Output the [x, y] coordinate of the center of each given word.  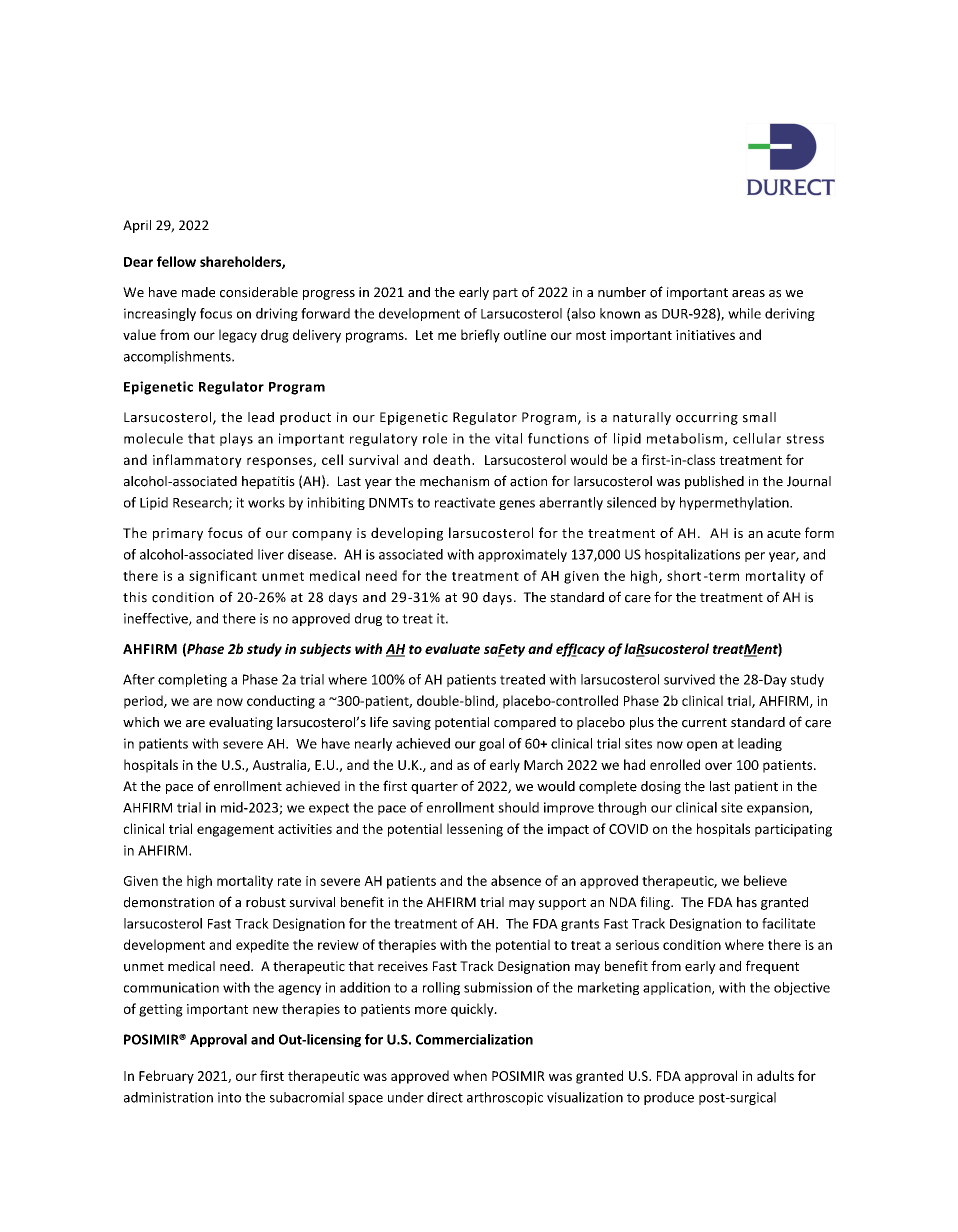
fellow [176, 261]
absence [516, 880]
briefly [480, 336]
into [229, 1097]
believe [765, 880]
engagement [235, 831]
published [714, 482]
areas [748, 294]
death [451, 459]
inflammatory [197, 461]
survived [689, 679]
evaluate [452, 648]
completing [192, 680]
